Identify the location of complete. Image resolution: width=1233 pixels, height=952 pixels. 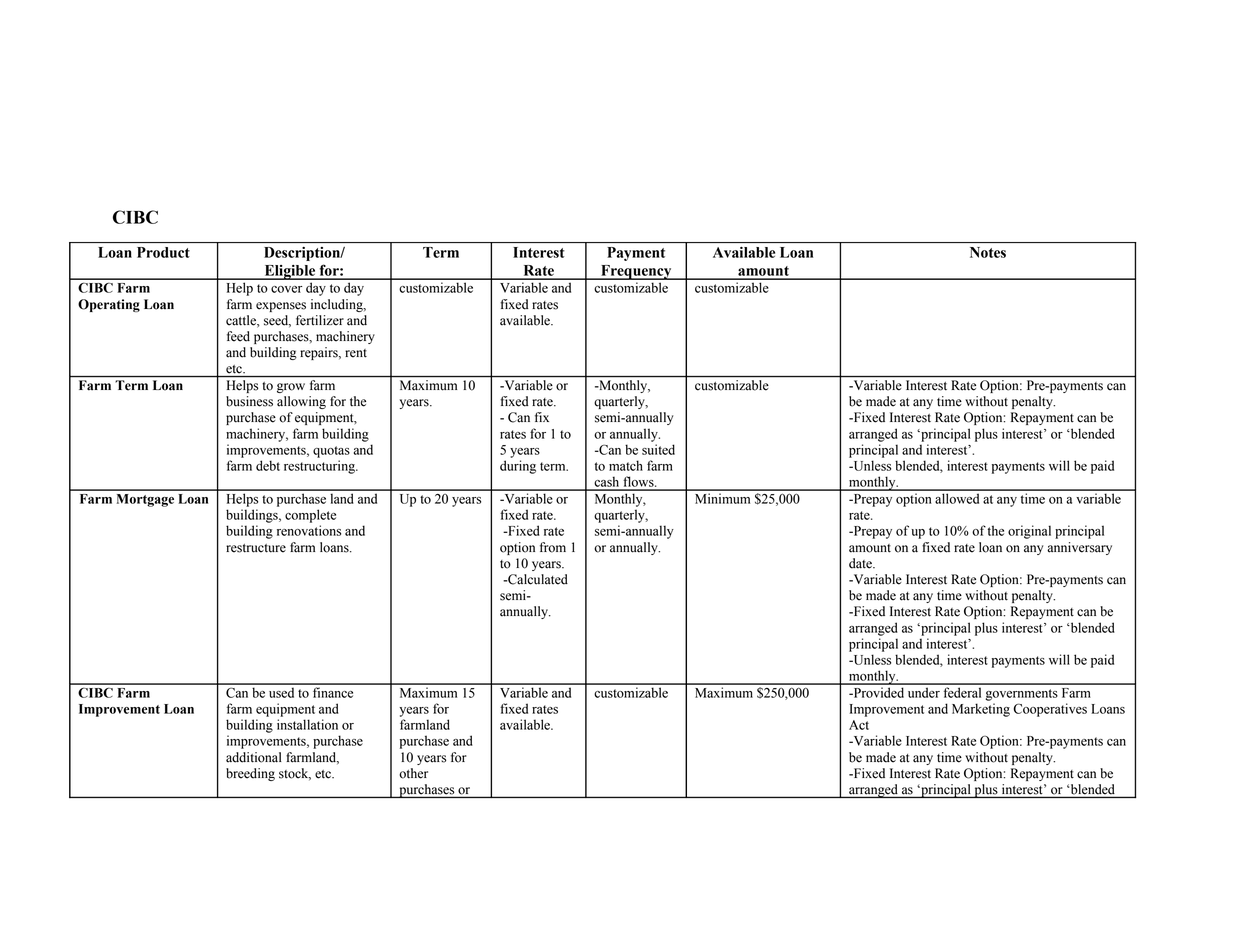
(310, 516).
